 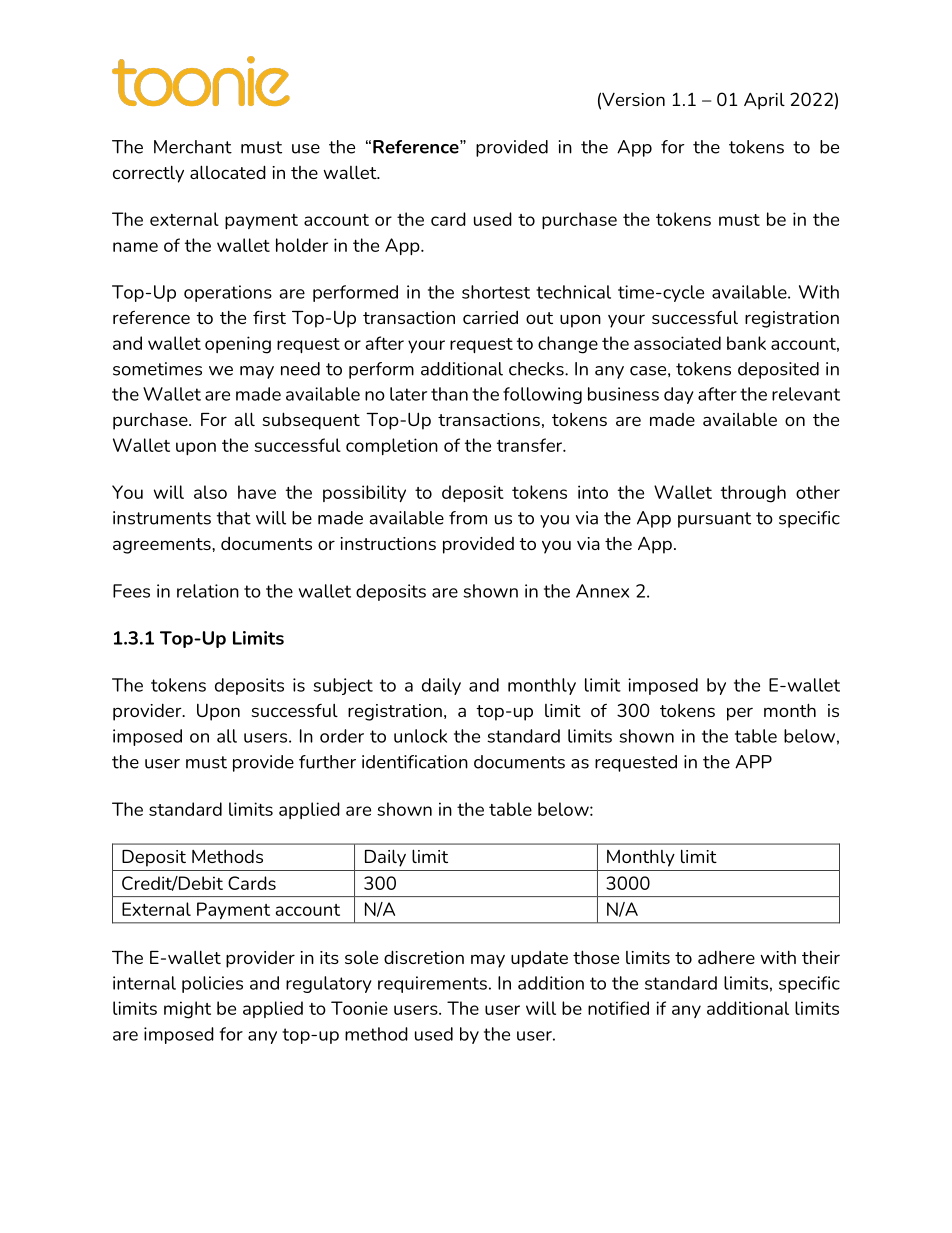 I want to click on Merchant, so click(x=193, y=147).
